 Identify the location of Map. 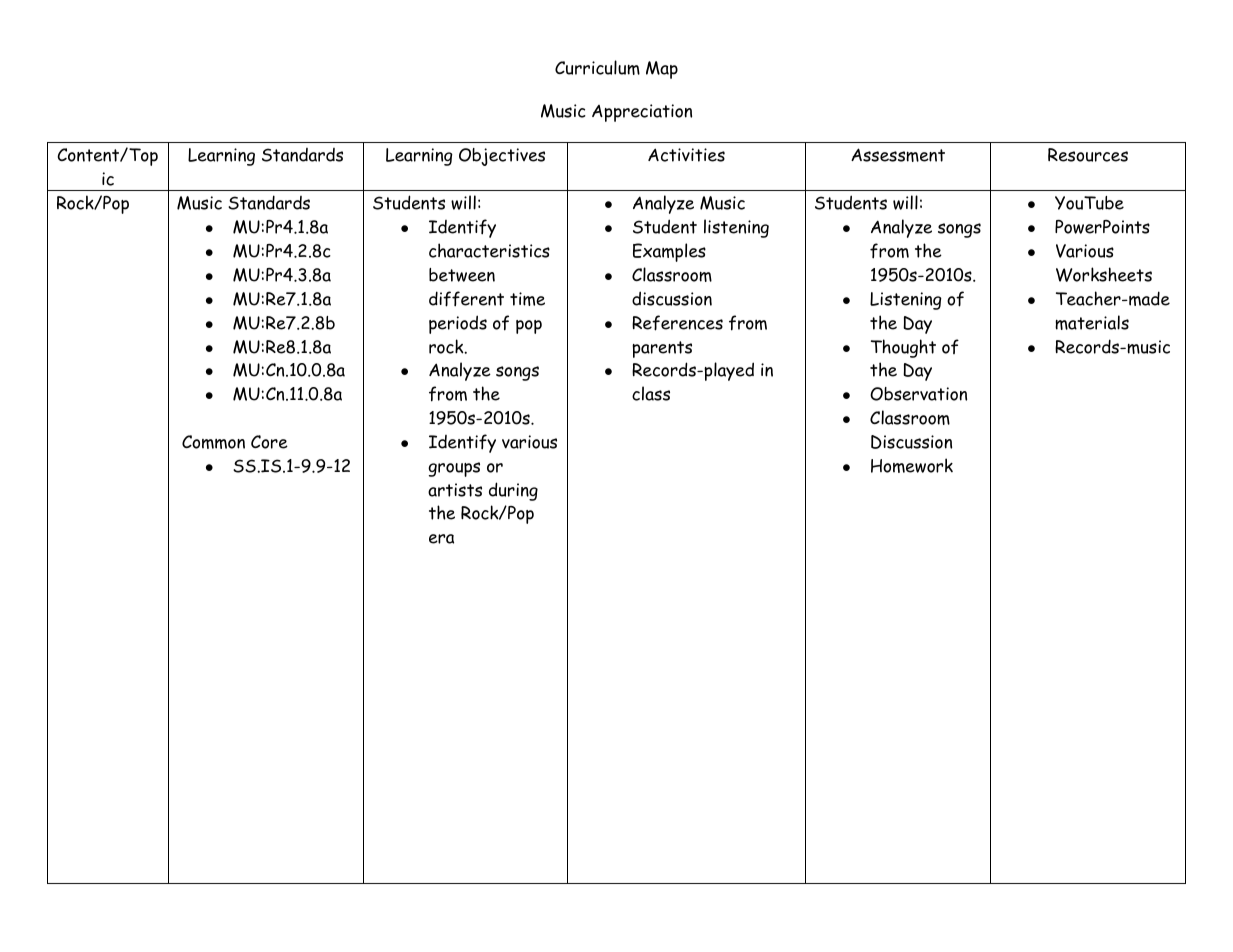
(662, 70).
